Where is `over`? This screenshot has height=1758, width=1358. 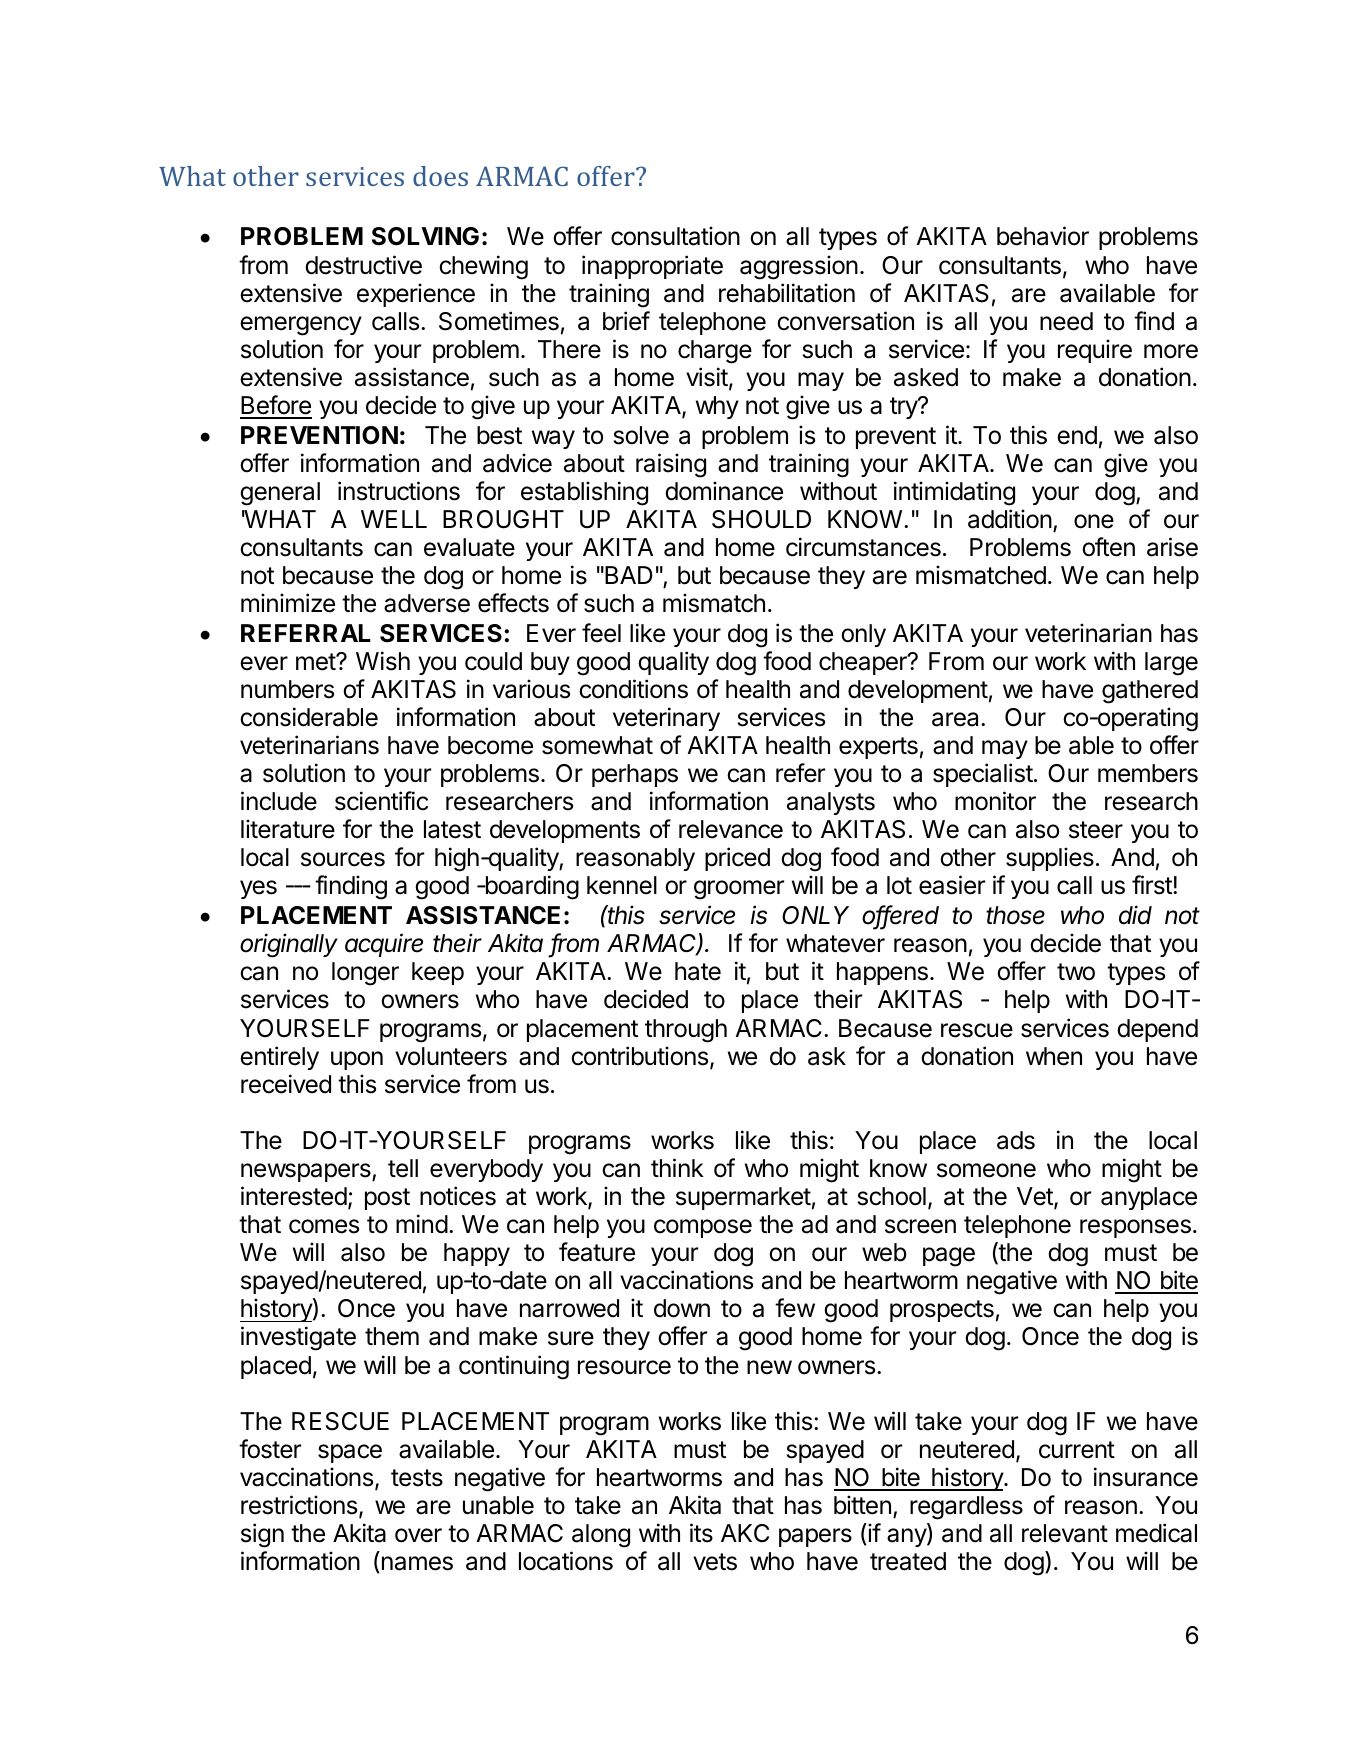
over is located at coordinates (418, 1535).
